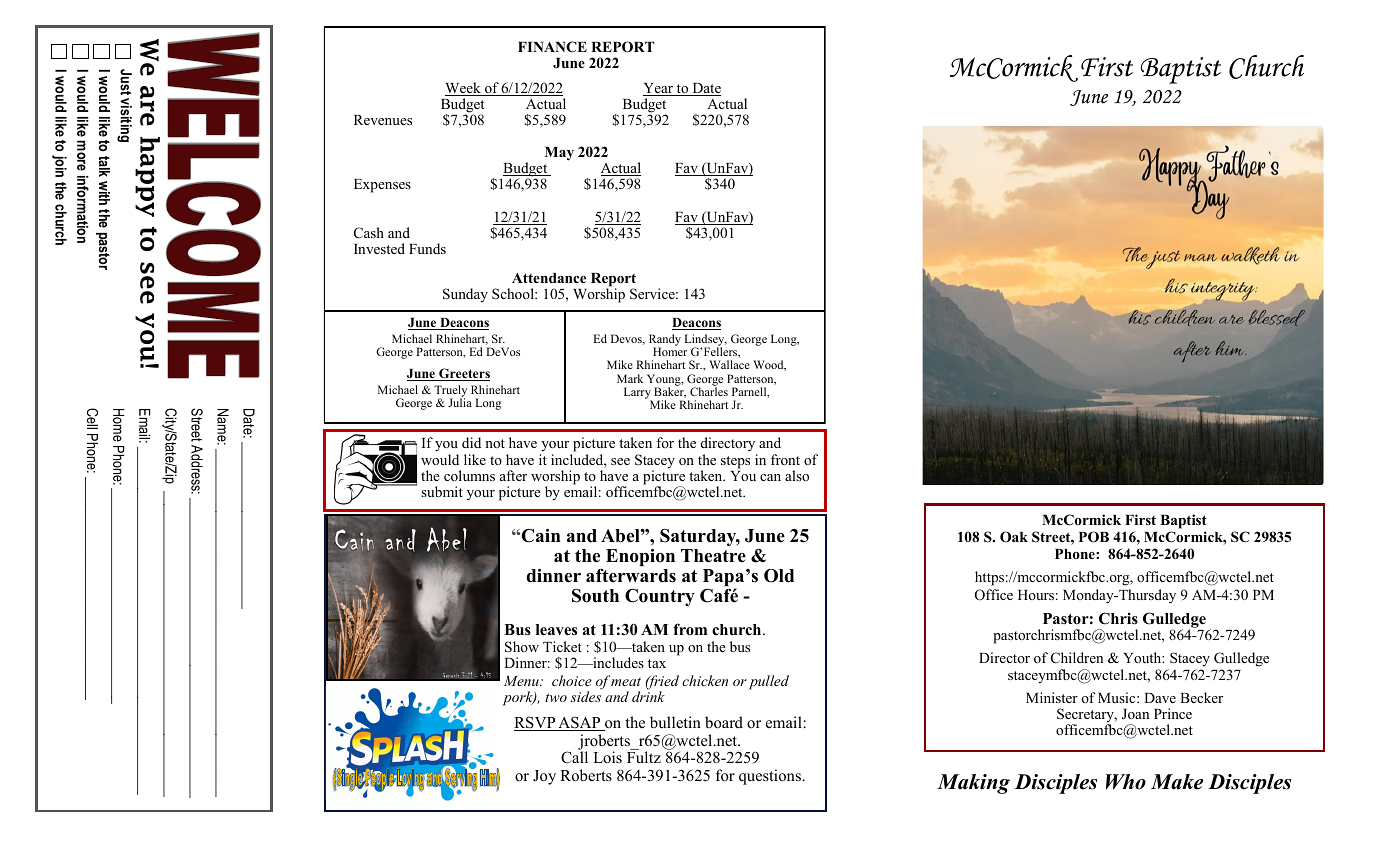 The height and width of the document is (850, 1400). What do you see at coordinates (1014, 537) in the document?
I see `Oak` at bounding box center [1014, 537].
